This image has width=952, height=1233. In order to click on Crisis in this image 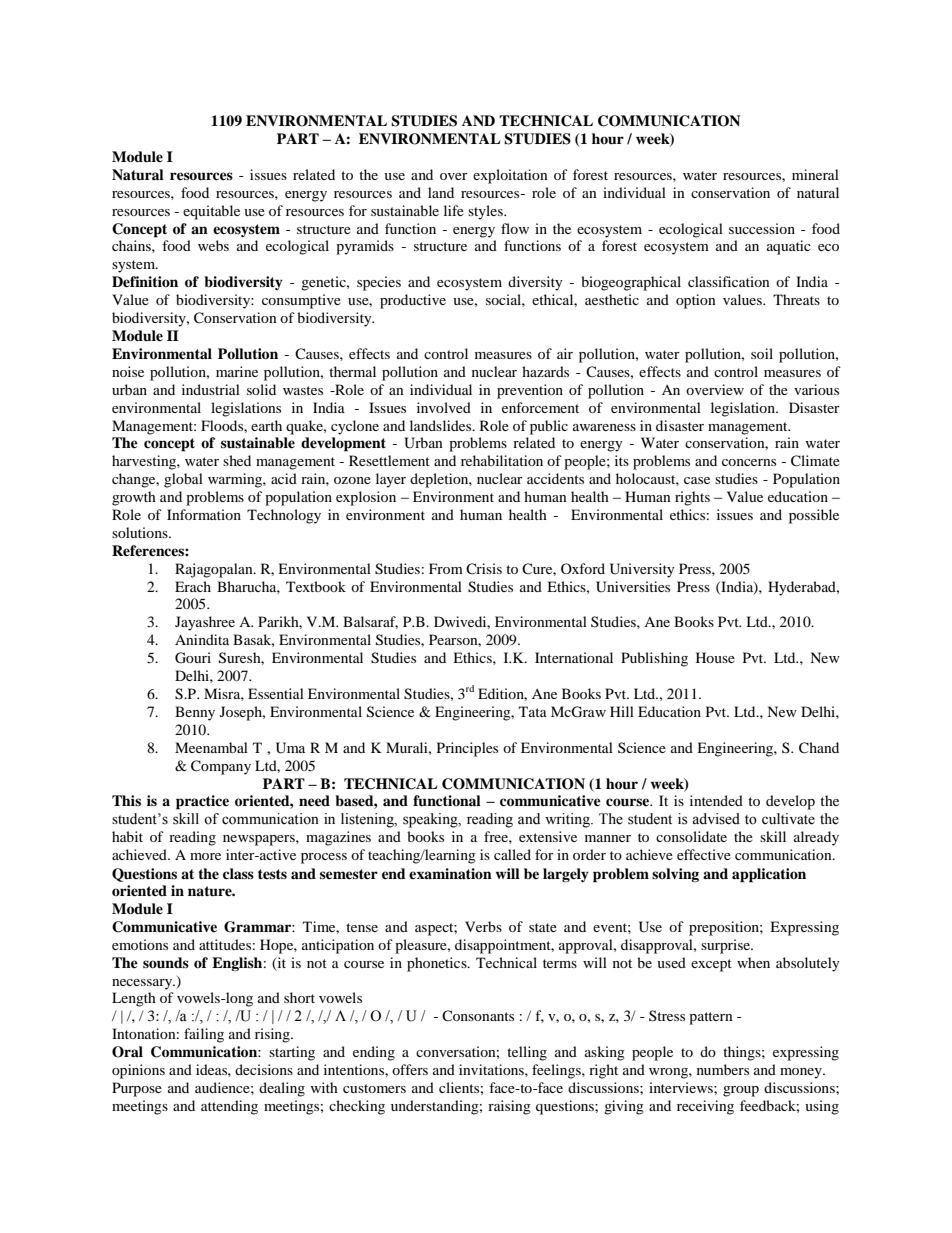, I will do `click(484, 568)`.
